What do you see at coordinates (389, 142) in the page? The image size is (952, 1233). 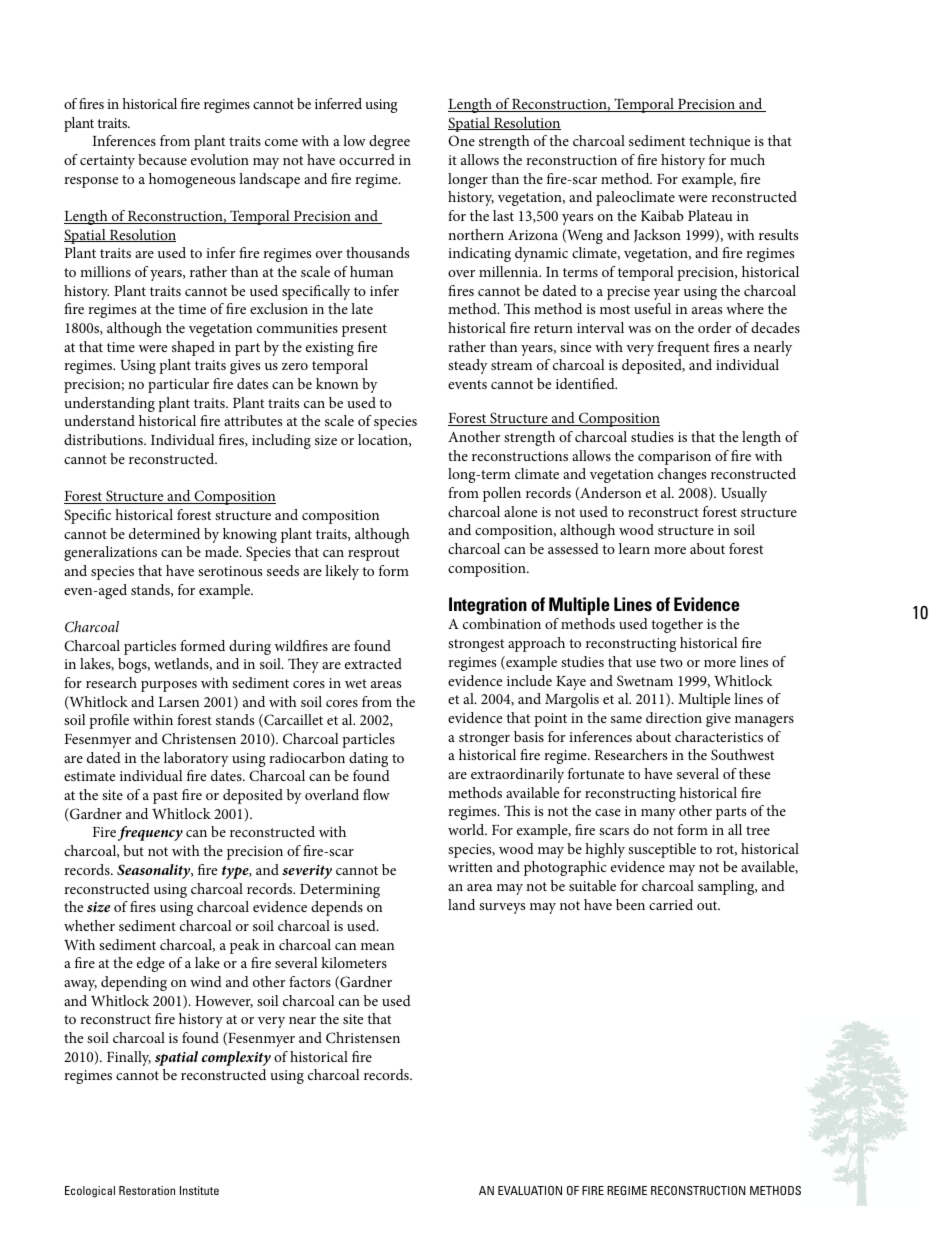 I see `degree` at bounding box center [389, 142].
